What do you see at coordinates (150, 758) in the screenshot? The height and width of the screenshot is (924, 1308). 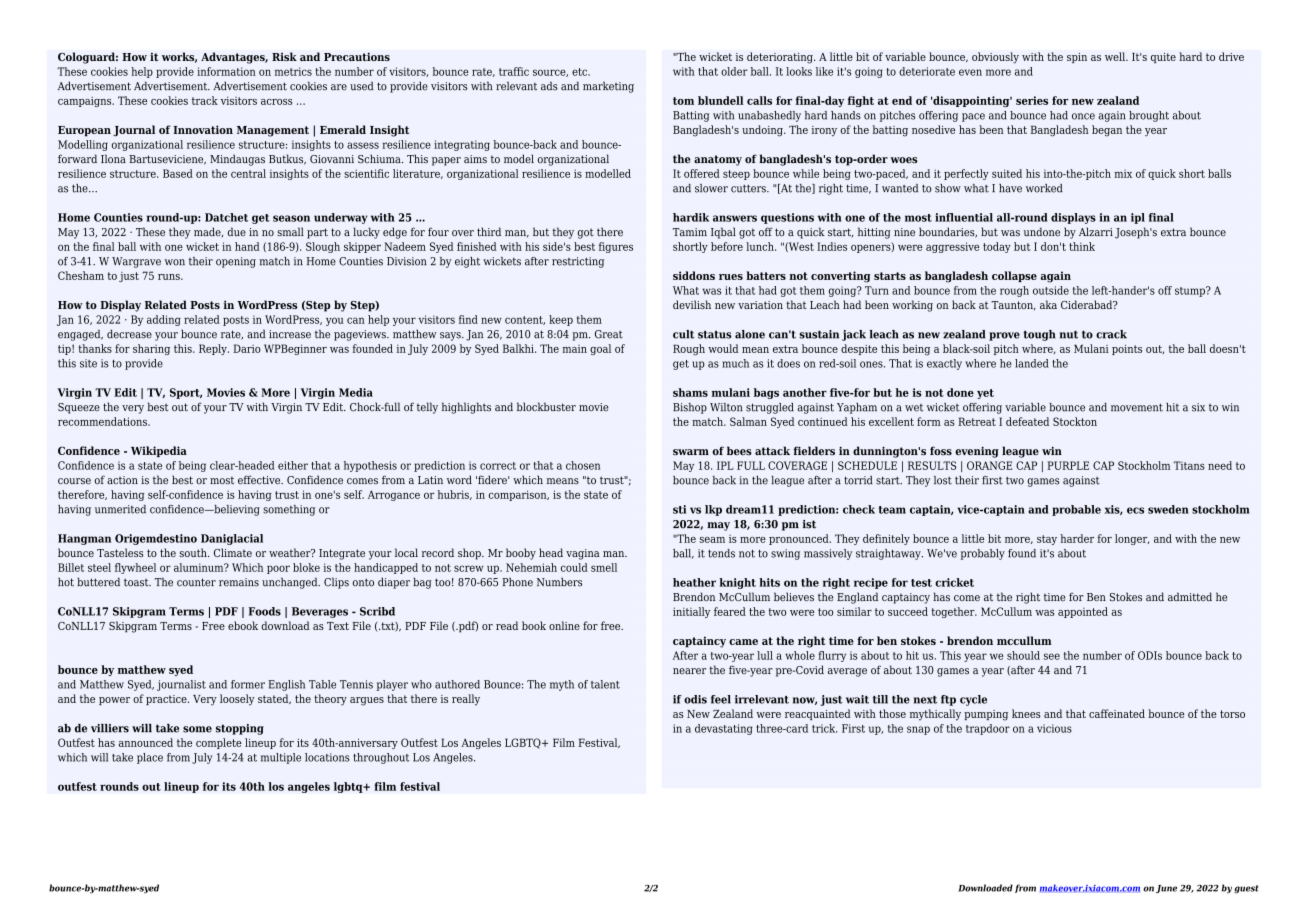 I see `place` at bounding box center [150, 758].
